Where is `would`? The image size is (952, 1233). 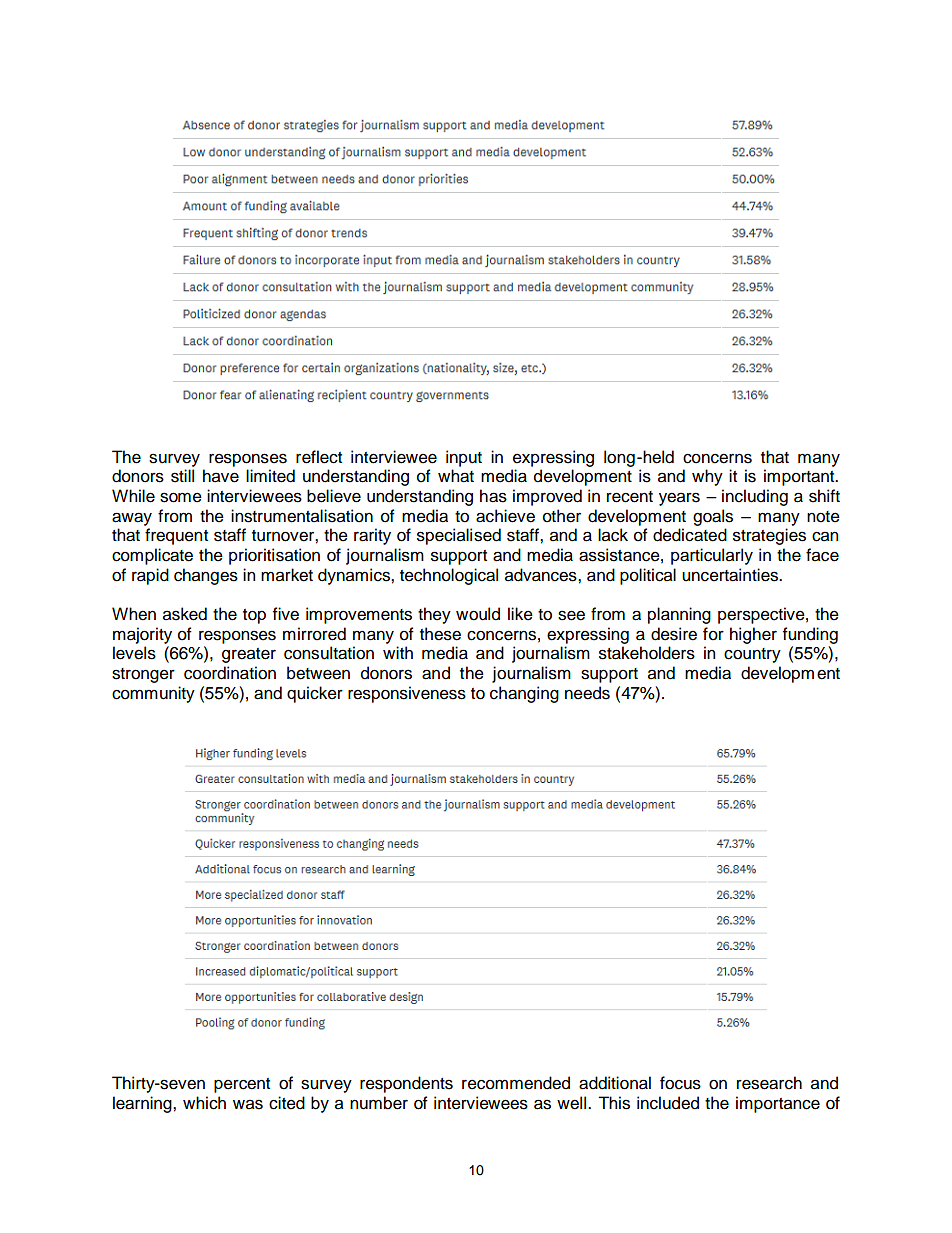 would is located at coordinates (478, 614).
